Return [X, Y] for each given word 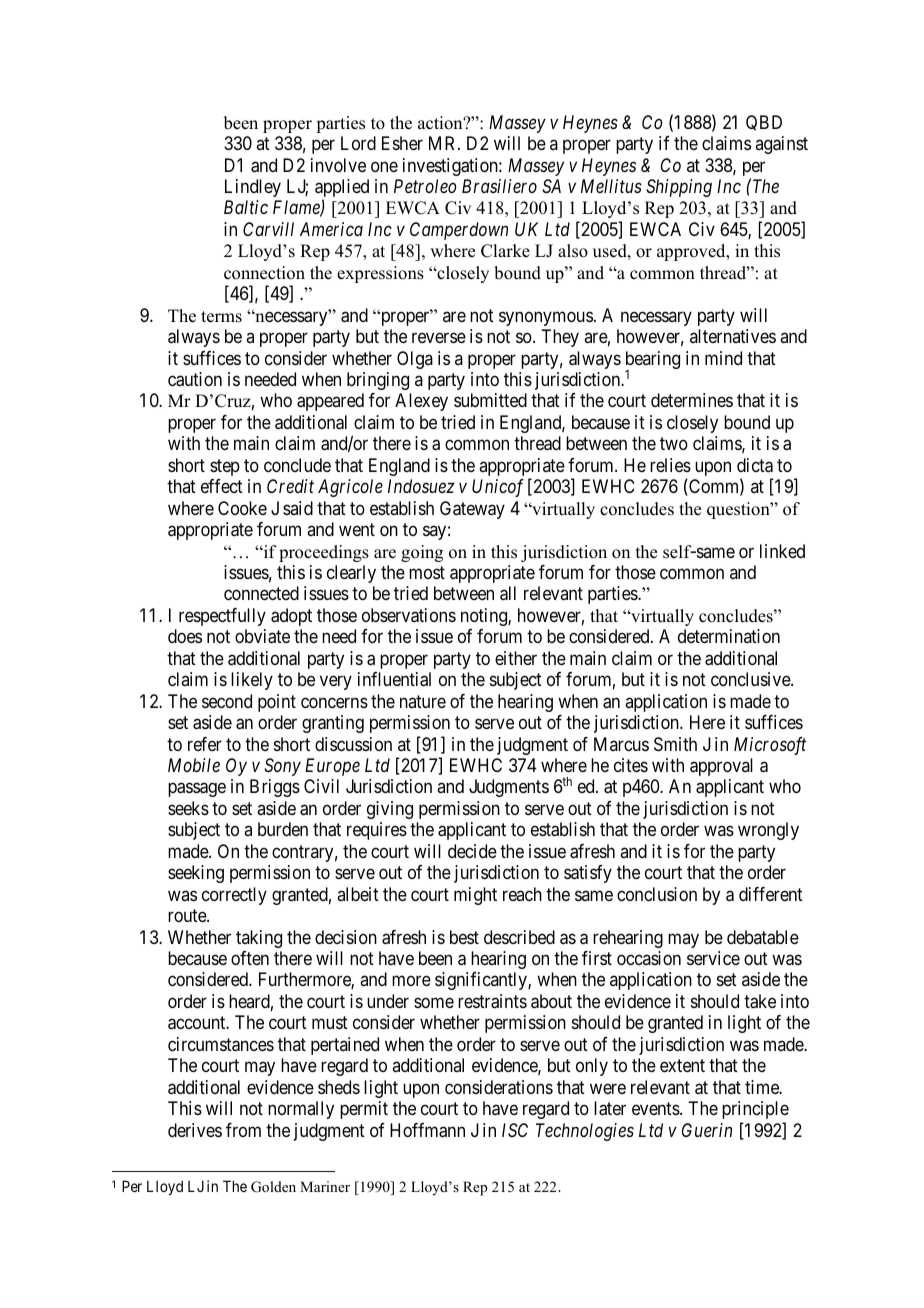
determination [729, 636]
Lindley [253, 188]
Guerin [707, 1130]
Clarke [505, 251]
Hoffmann [427, 1130]
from [243, 1130]
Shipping [679, 188]
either [516, 658]
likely [252, 681]
